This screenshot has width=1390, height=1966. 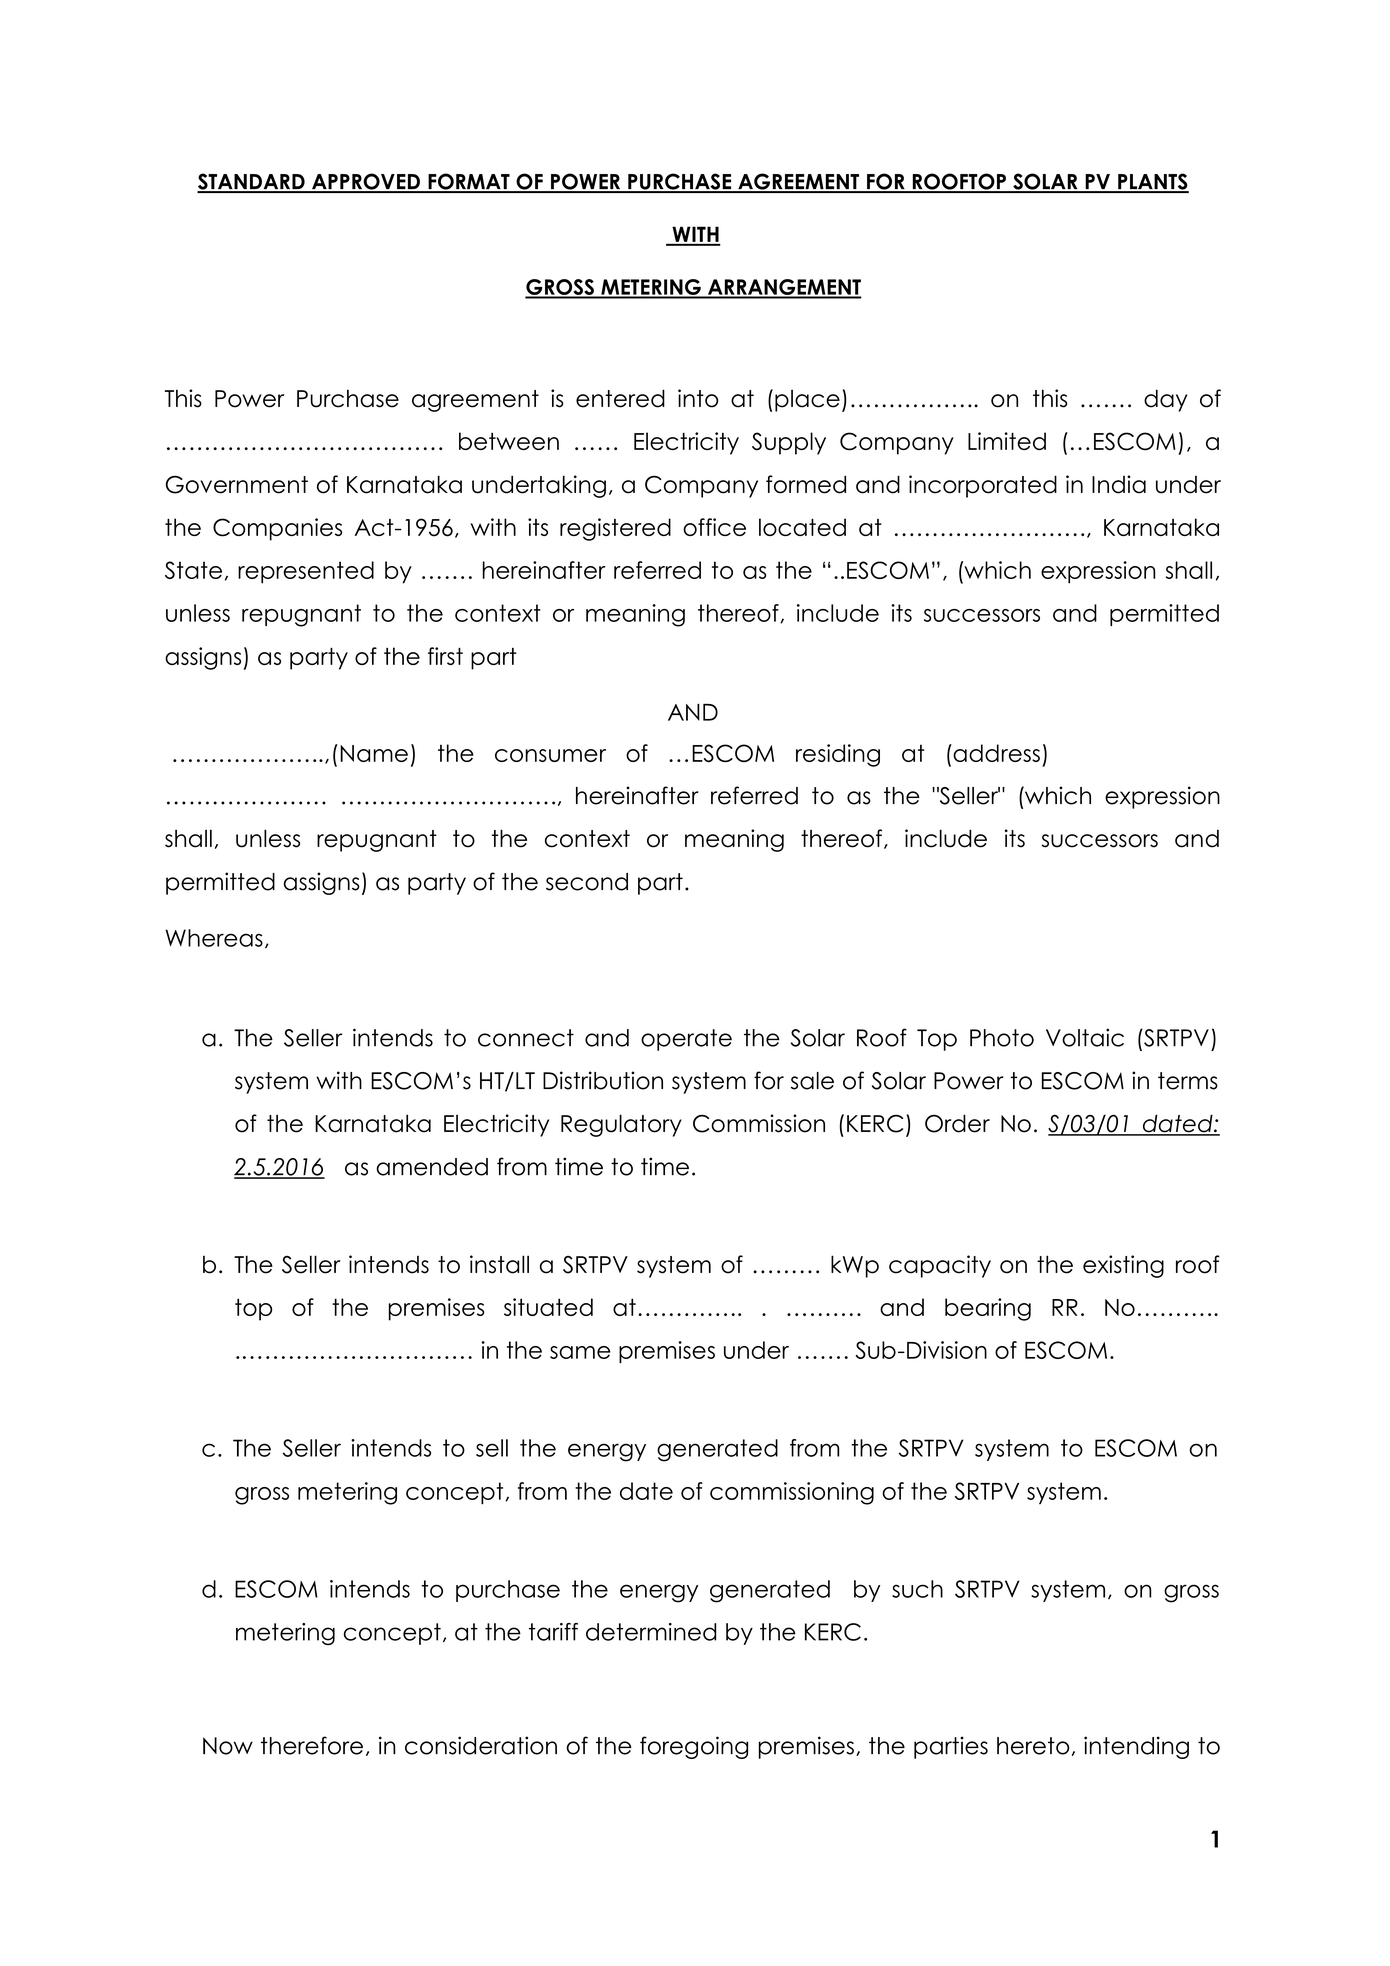 I want to click on amended, so click(x=432, y=1167).
